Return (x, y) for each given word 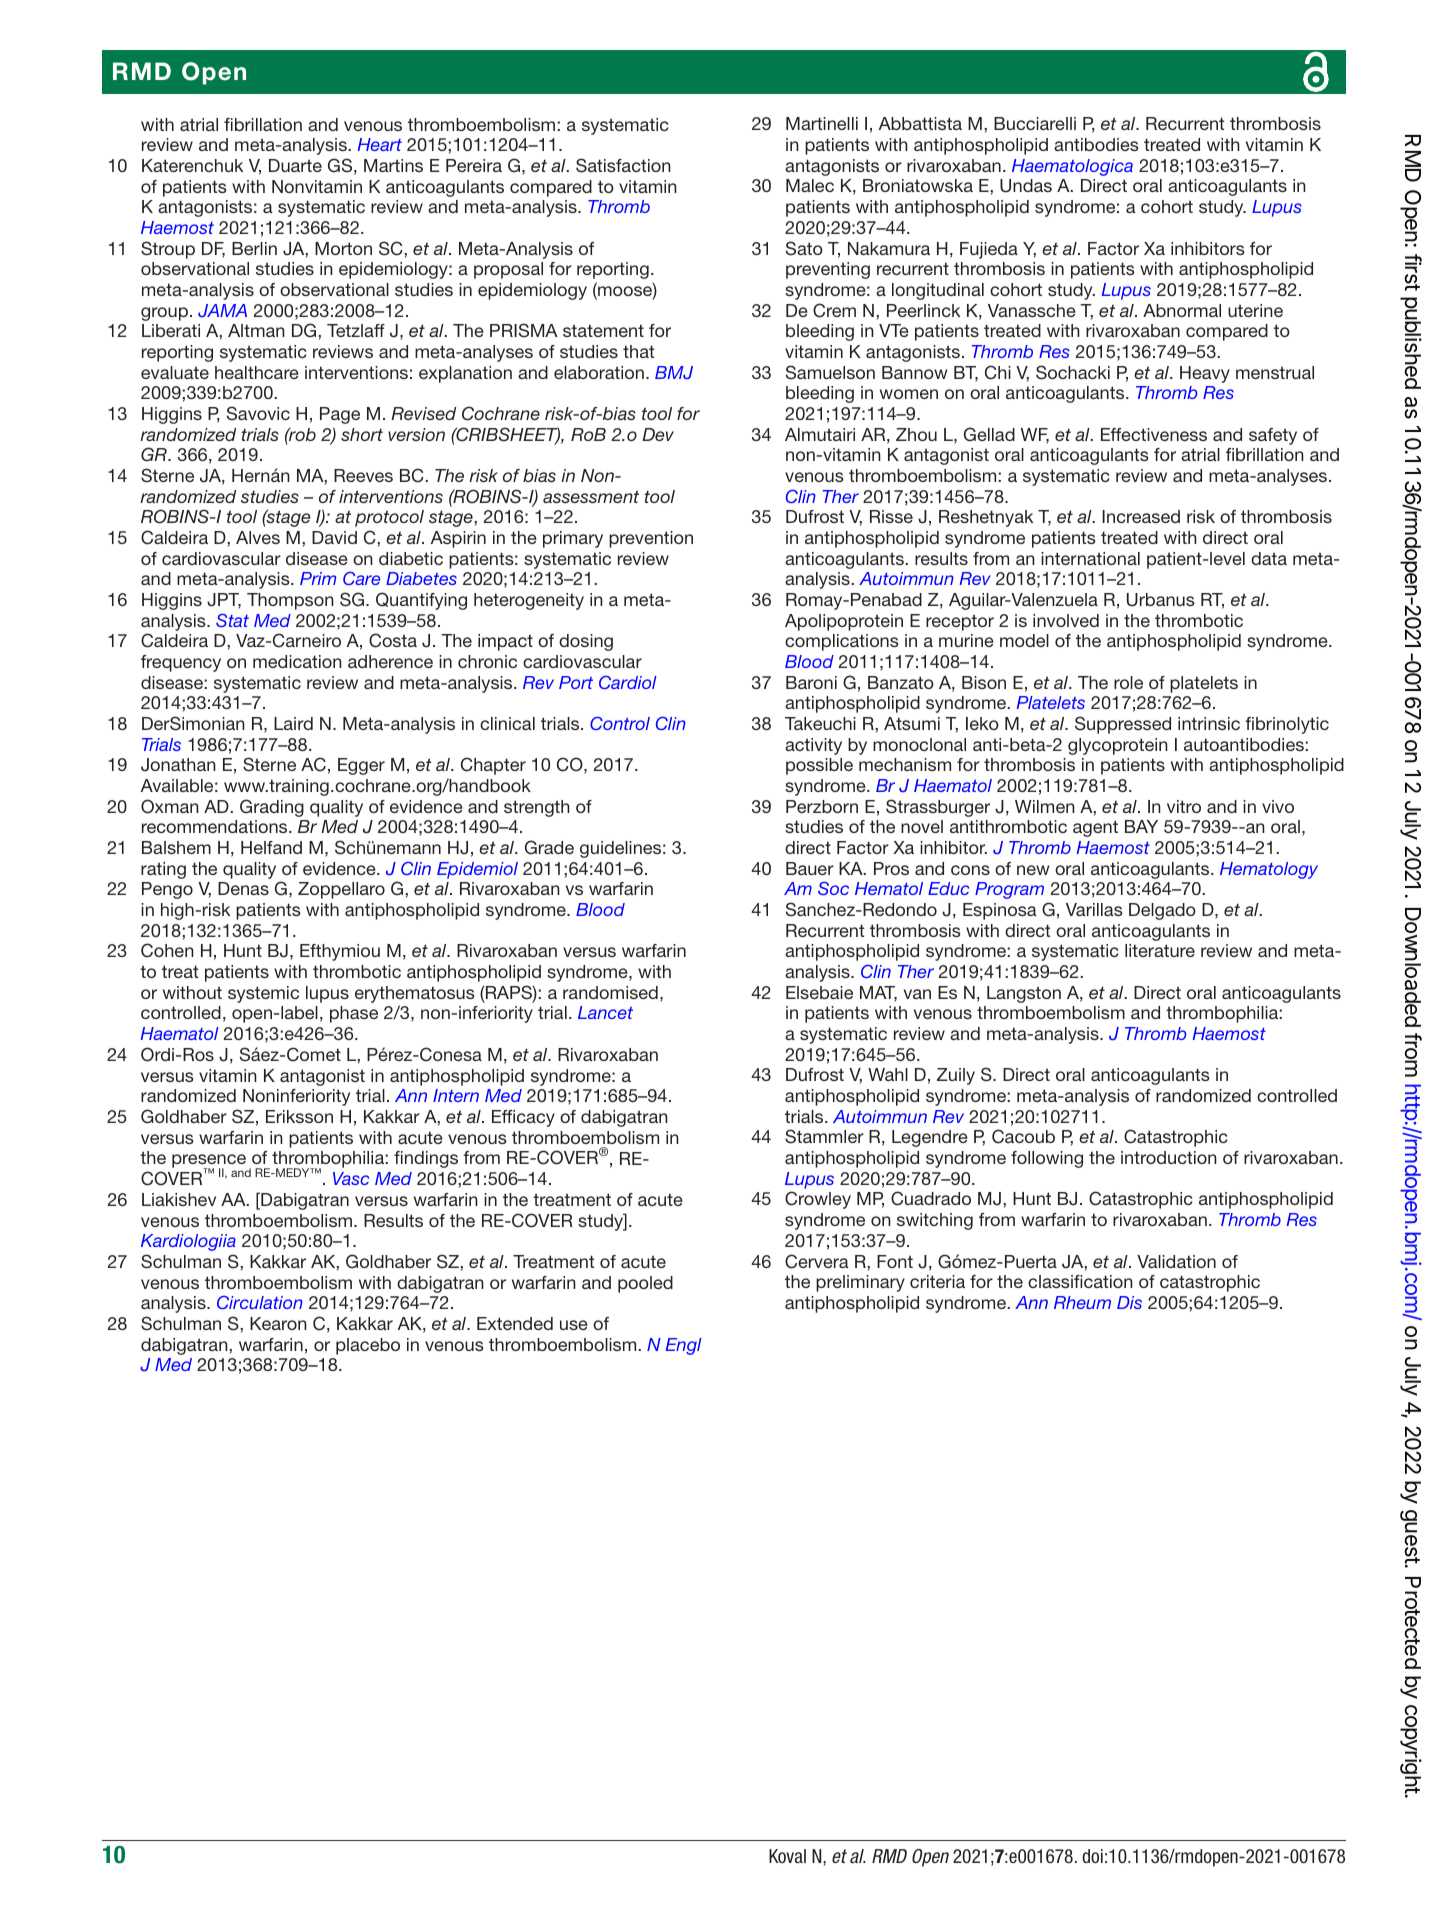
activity (813, 746)
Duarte (295, 165)
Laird (293, 723)
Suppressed (1123, 725)
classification (1080, 1281)
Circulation (260, 1302)
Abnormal (1182, 310)
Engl (684, 1346)
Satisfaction (623, 165)
